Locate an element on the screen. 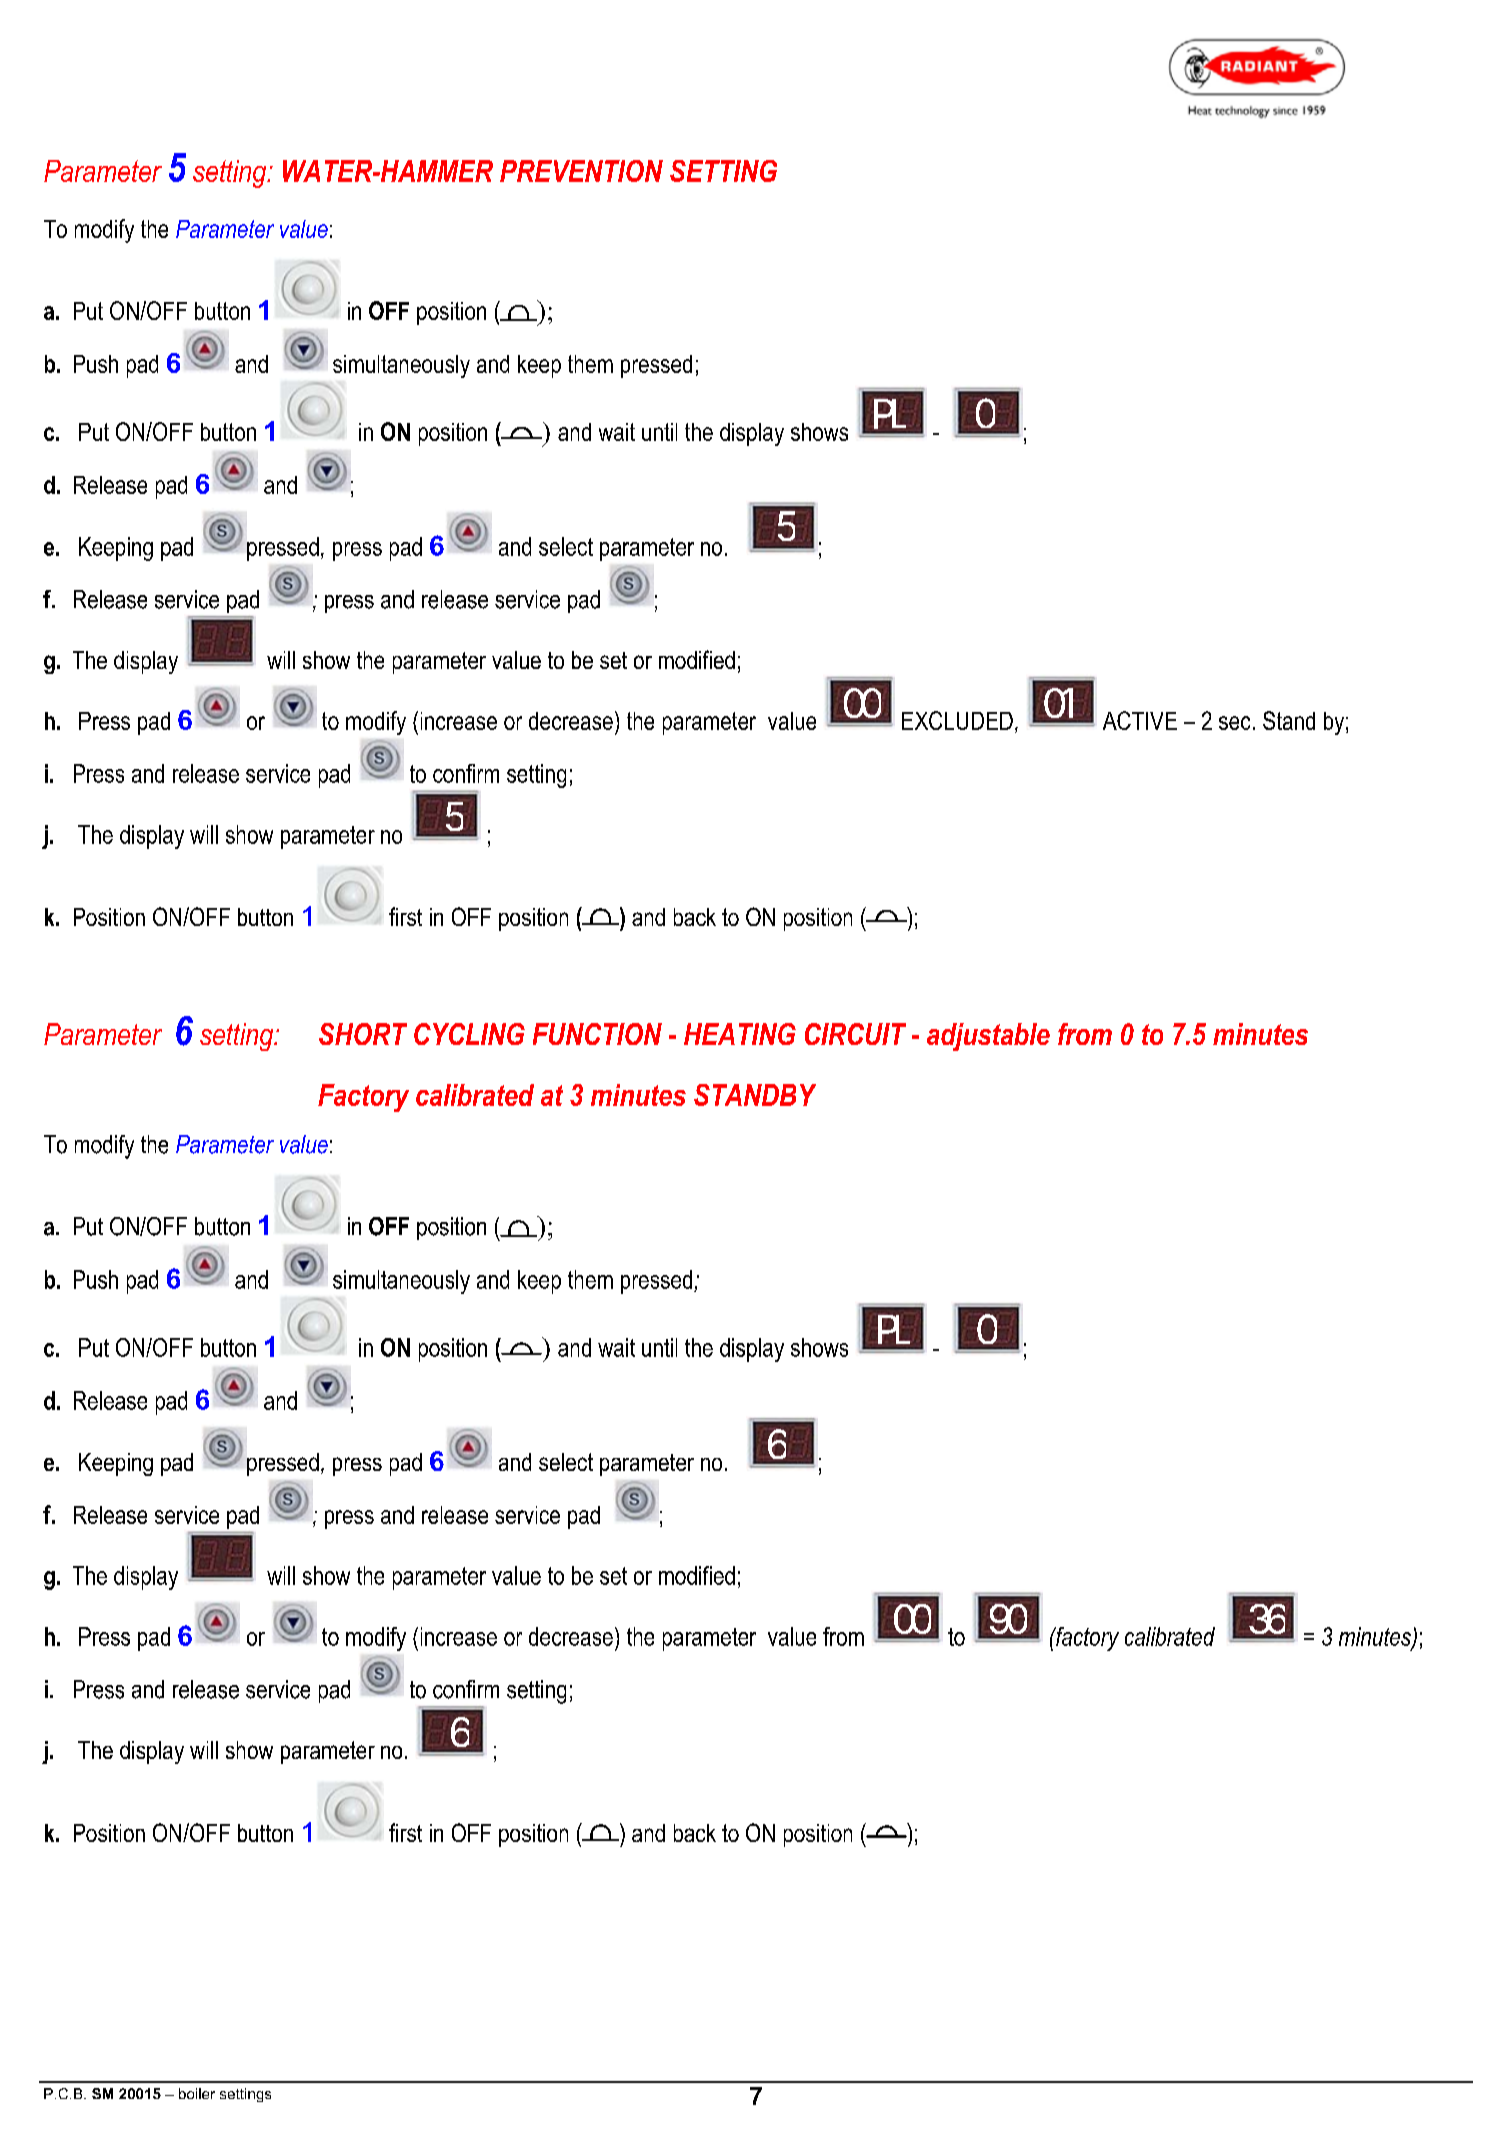 The image size is (1512, 2139). FUNCTION is located at coordinates (597, 1034).
